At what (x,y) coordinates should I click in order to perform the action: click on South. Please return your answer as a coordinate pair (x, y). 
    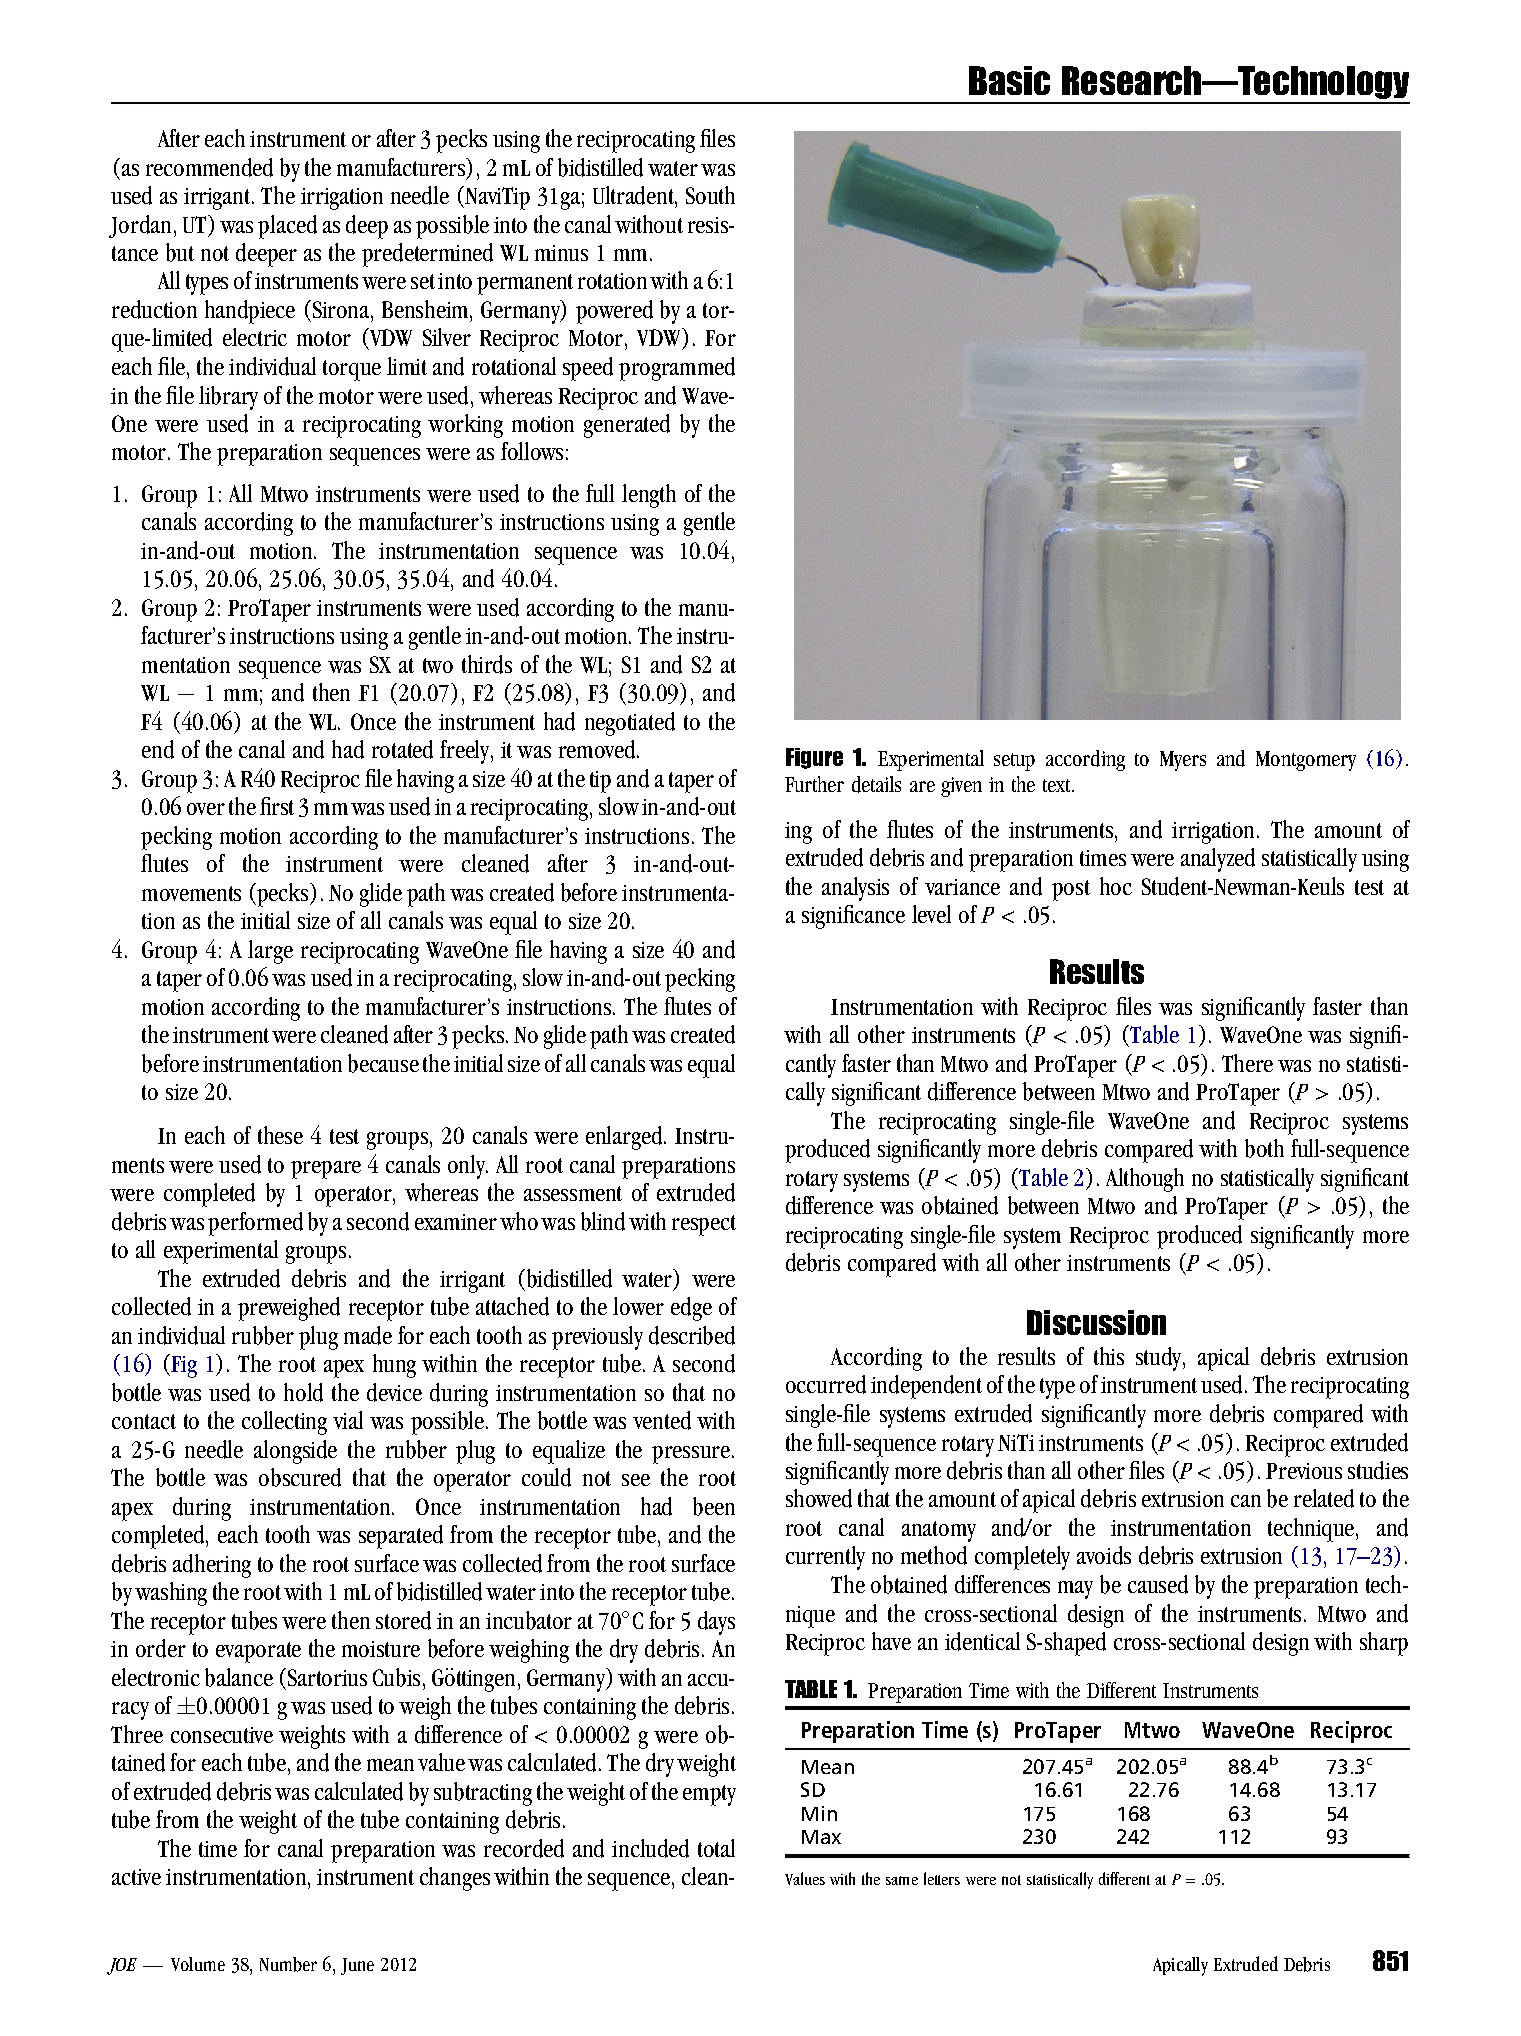
    Looking at the image, I should click on (710, 195).
